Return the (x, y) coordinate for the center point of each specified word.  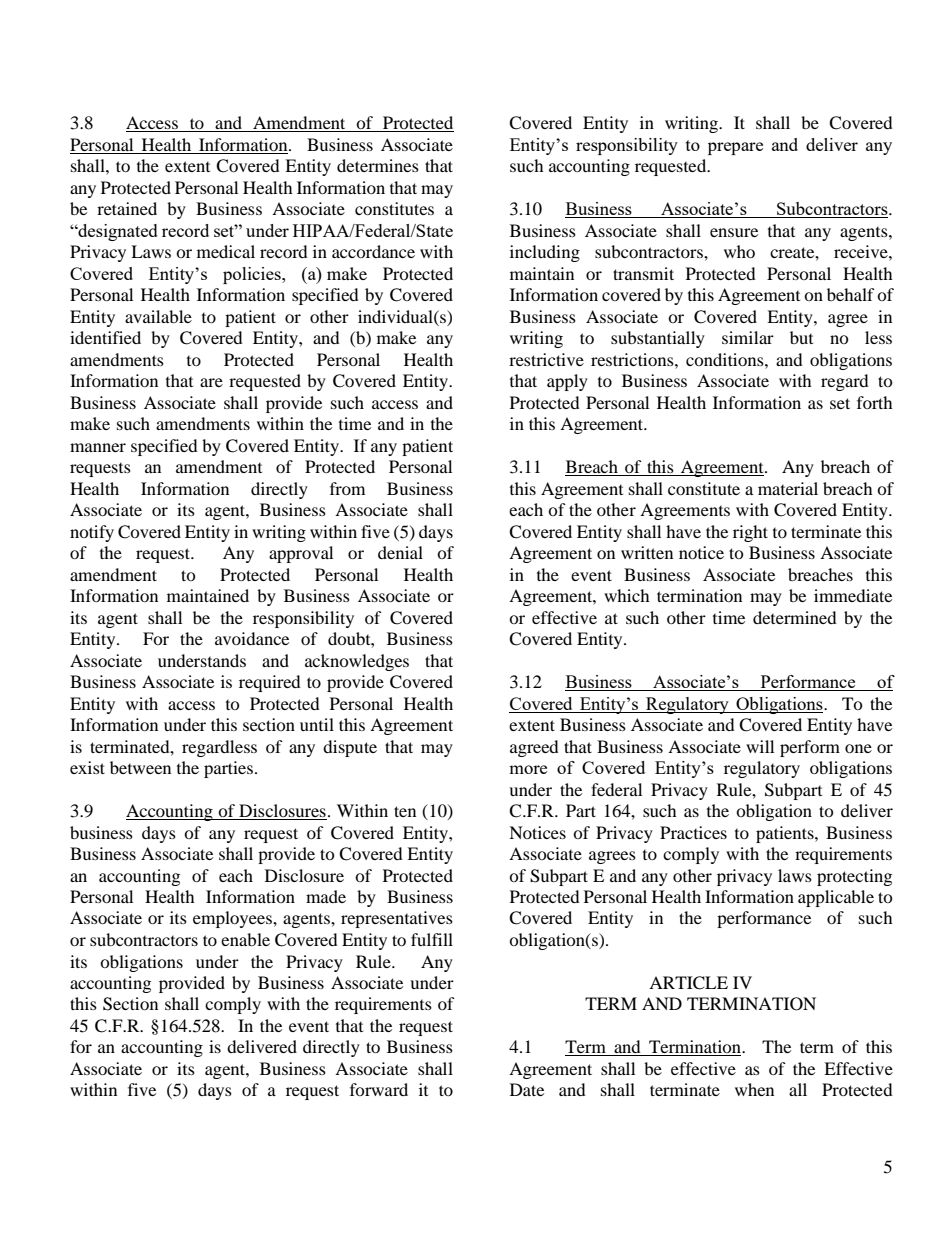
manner (98, 447)
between (140, 767)
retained (127, 208)
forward (379, 1089)
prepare (735, 148)
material (788, 488)
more (528, 769)
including (545, 253)
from (347, 488)
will (760, 746)
